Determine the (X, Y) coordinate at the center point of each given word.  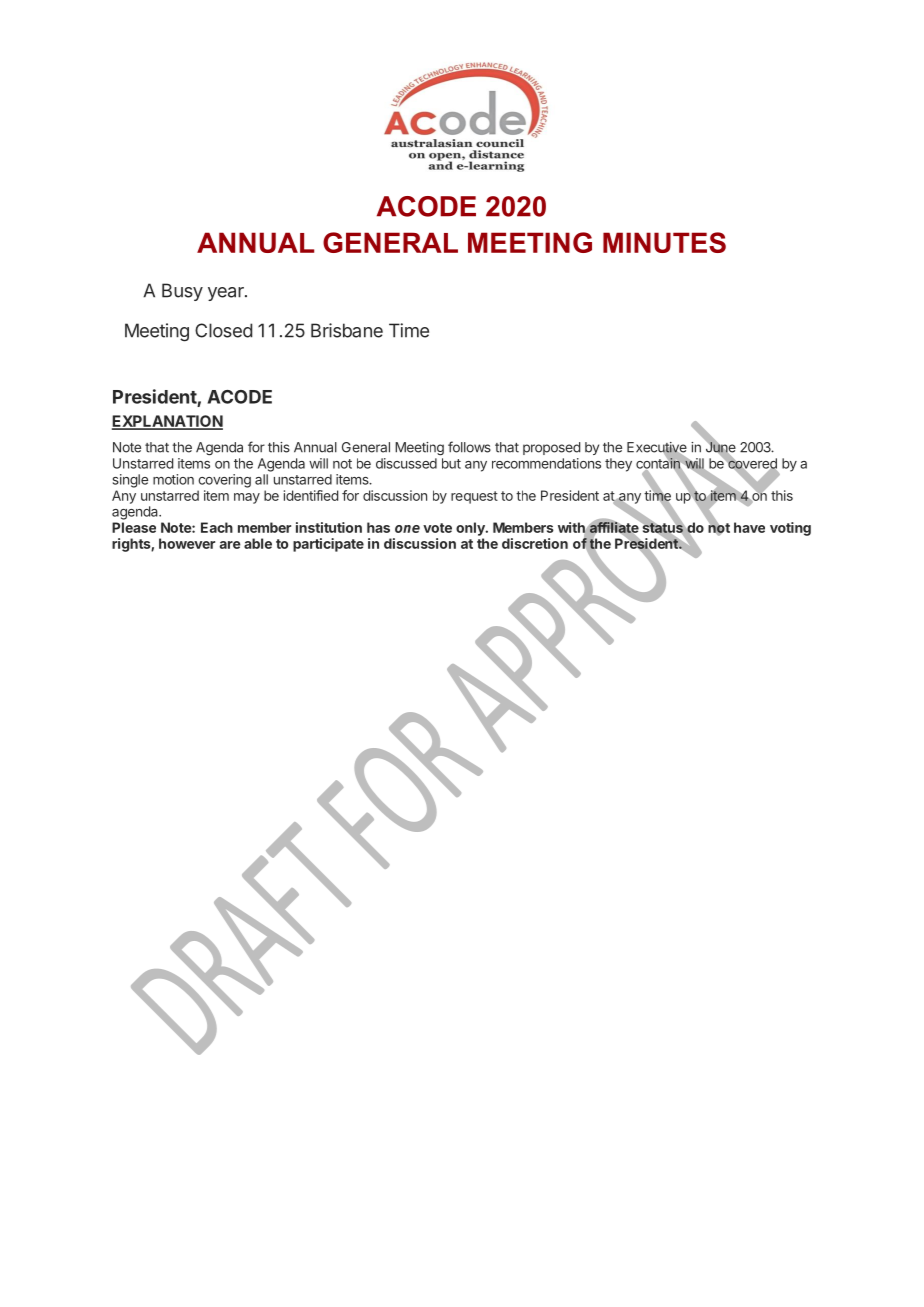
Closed (223, 330)
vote (437, 528)
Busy (182, 292)
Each (217, 527)
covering (224, 481)
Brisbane (347, 330)
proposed (551, 448)
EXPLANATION (167, 422)
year (227, 294)
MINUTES (664, 242)
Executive (657, 448)
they (618, 465)
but (451, 463)
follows (469, 447)
